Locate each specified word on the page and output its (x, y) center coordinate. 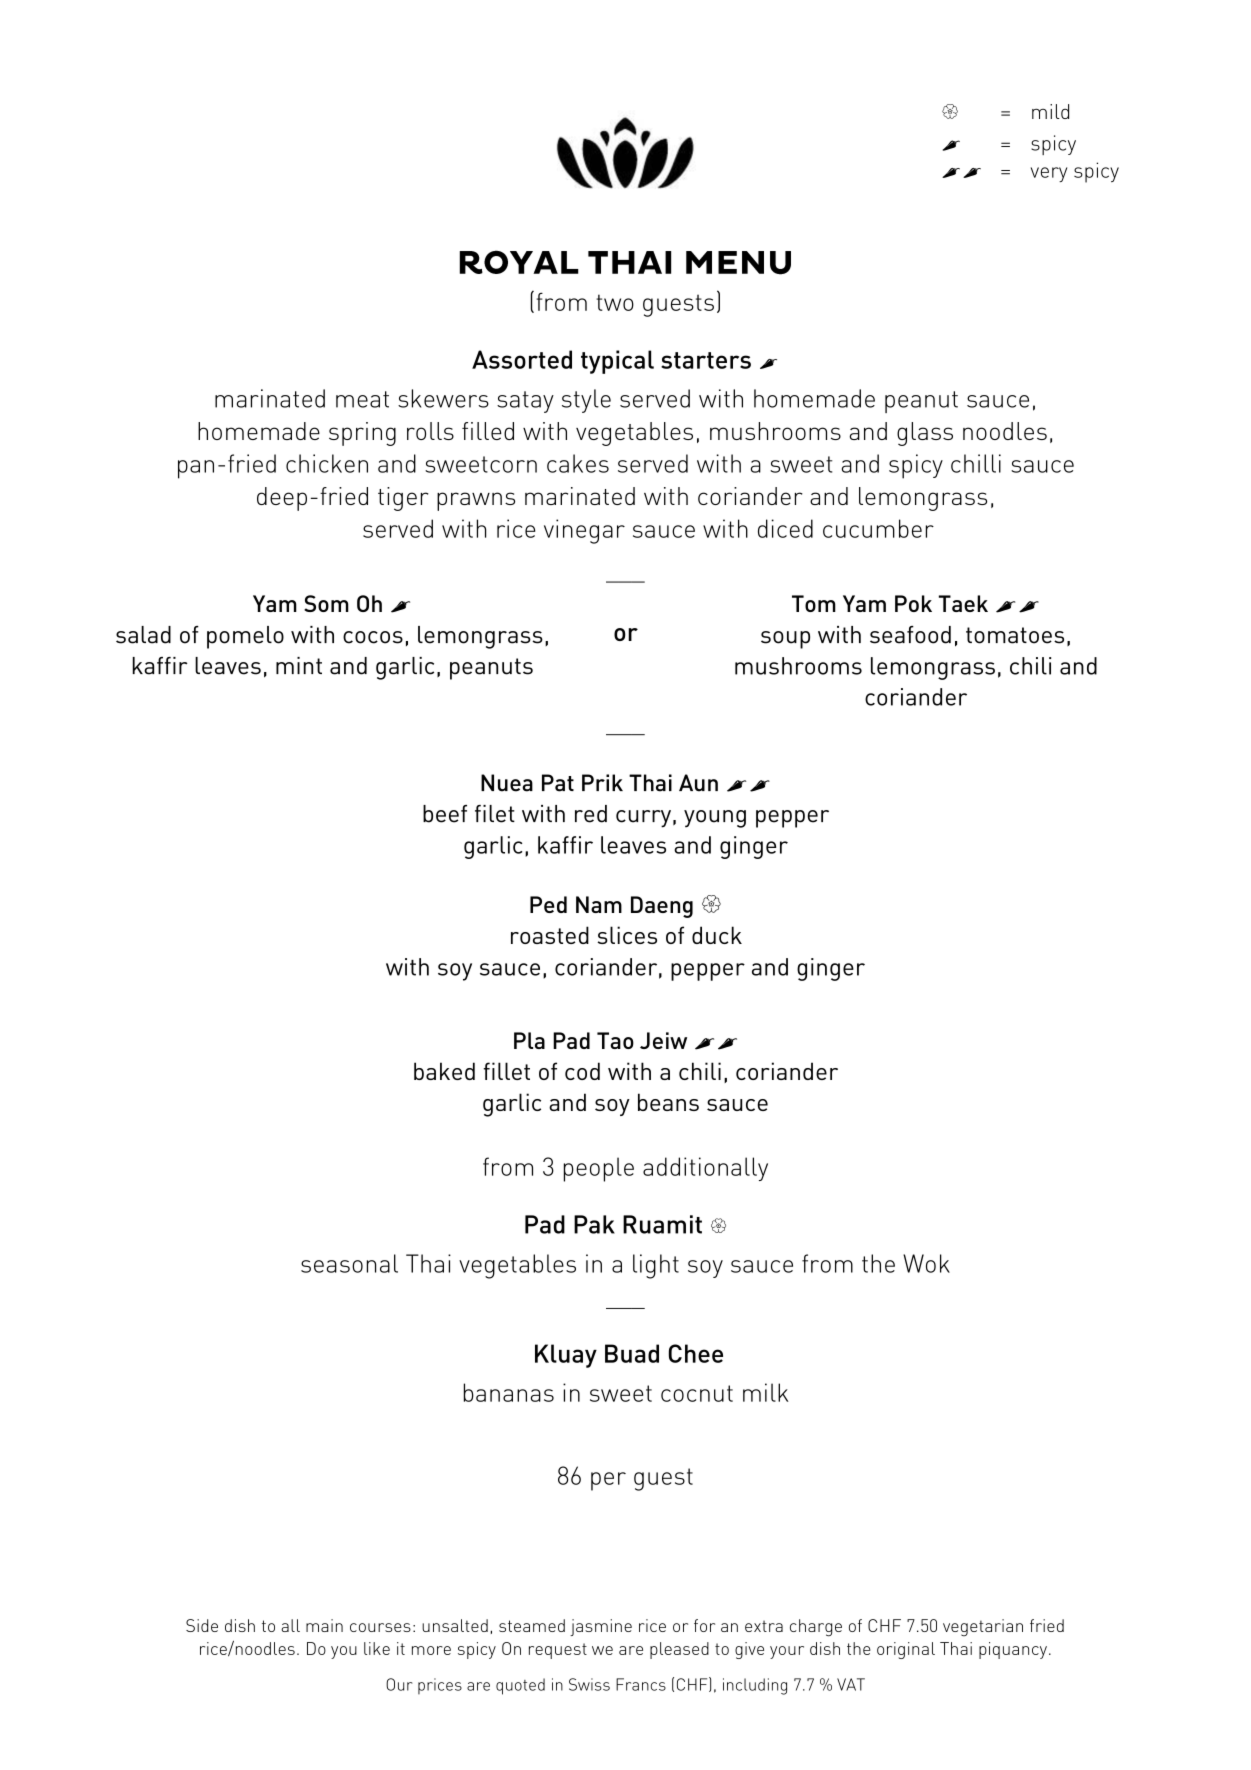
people (599, 1169)
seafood (910, 635)
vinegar (584, 531)
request (558, 1651)
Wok (926, 1263)
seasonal (349, 1263)
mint (299, 665)
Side (202, 1625)
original (906, 1650)
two (615, 302)
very (1049, 174)
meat (362, 399)
